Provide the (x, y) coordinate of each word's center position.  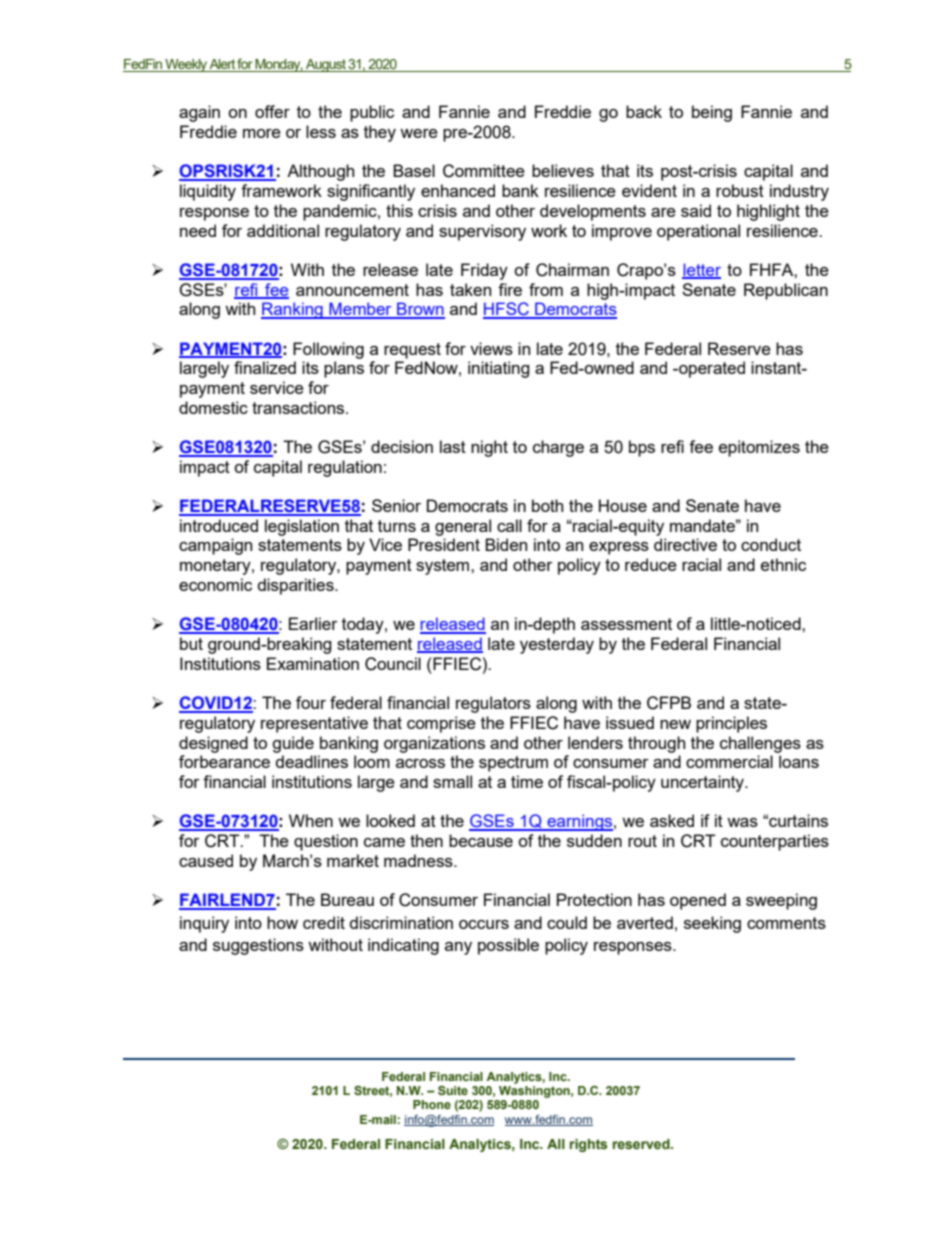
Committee (484, 171)
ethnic (783, 564)
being (712, 113)
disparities (297, 586)
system (444, 567)
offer (272, 111)
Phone (432, 1104)
